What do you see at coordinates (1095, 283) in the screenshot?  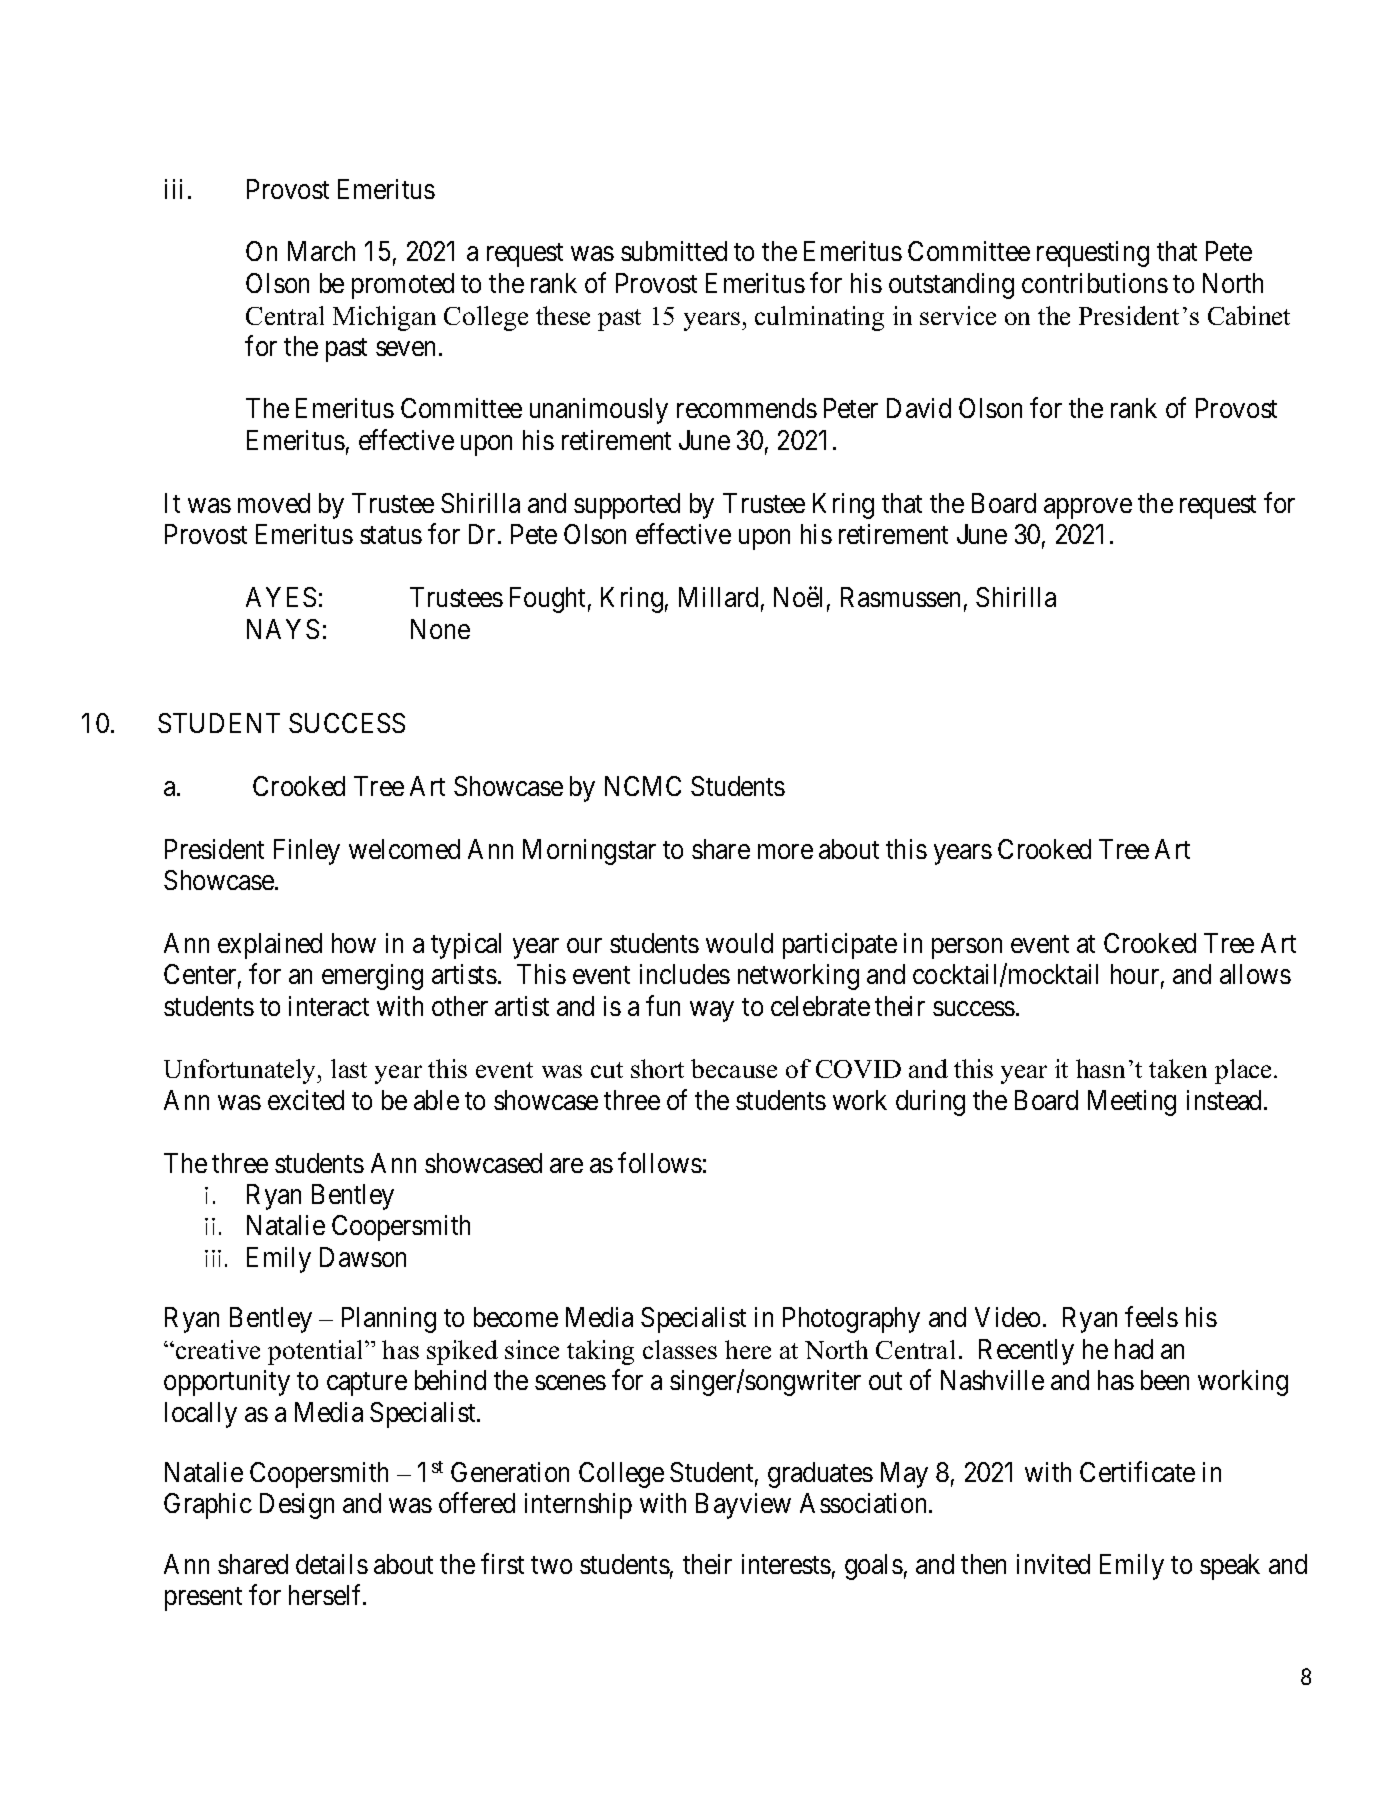 I see `contributions` at bounding box center [1095, 283].
